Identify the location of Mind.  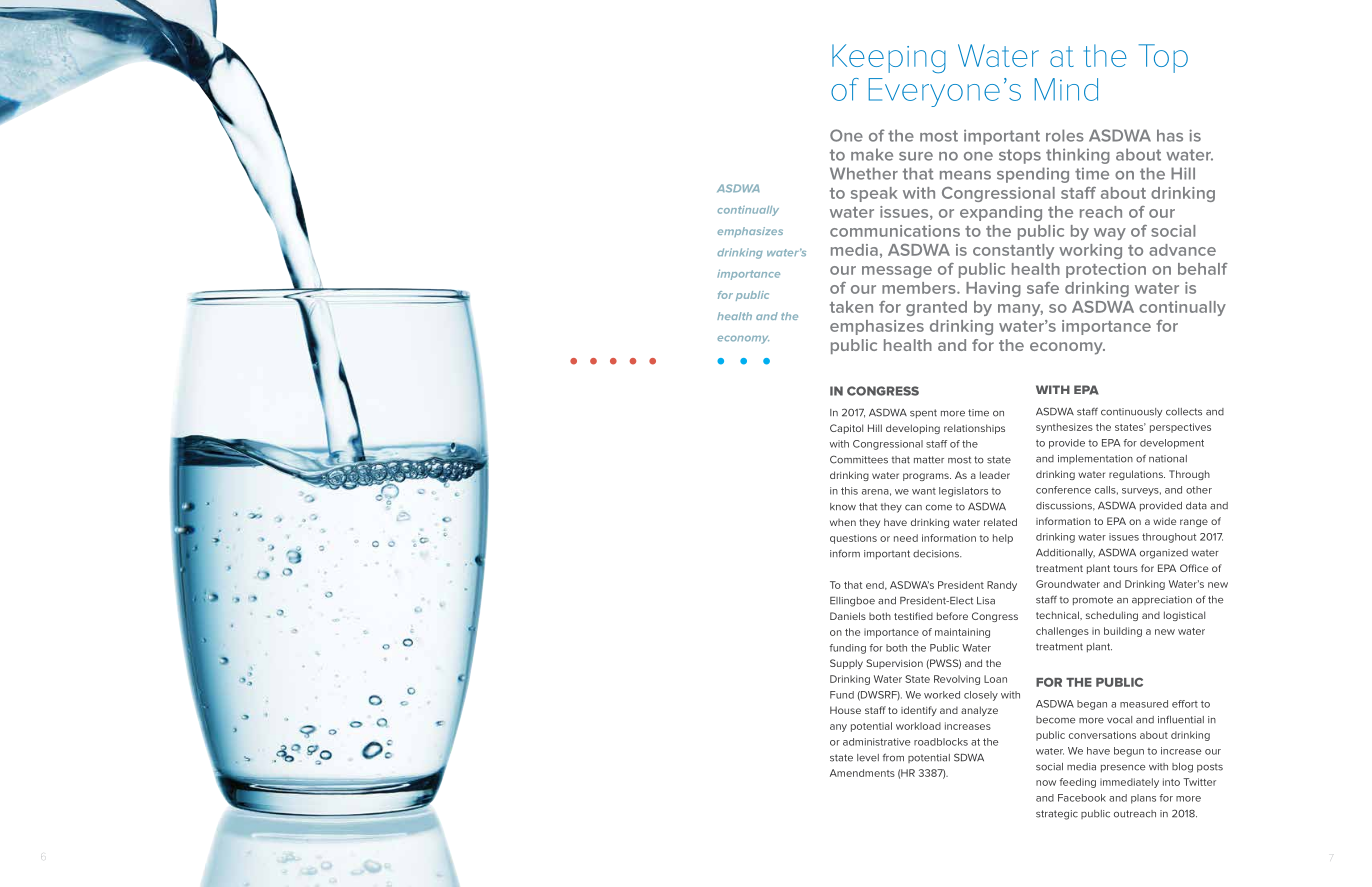
(1066, 89).
